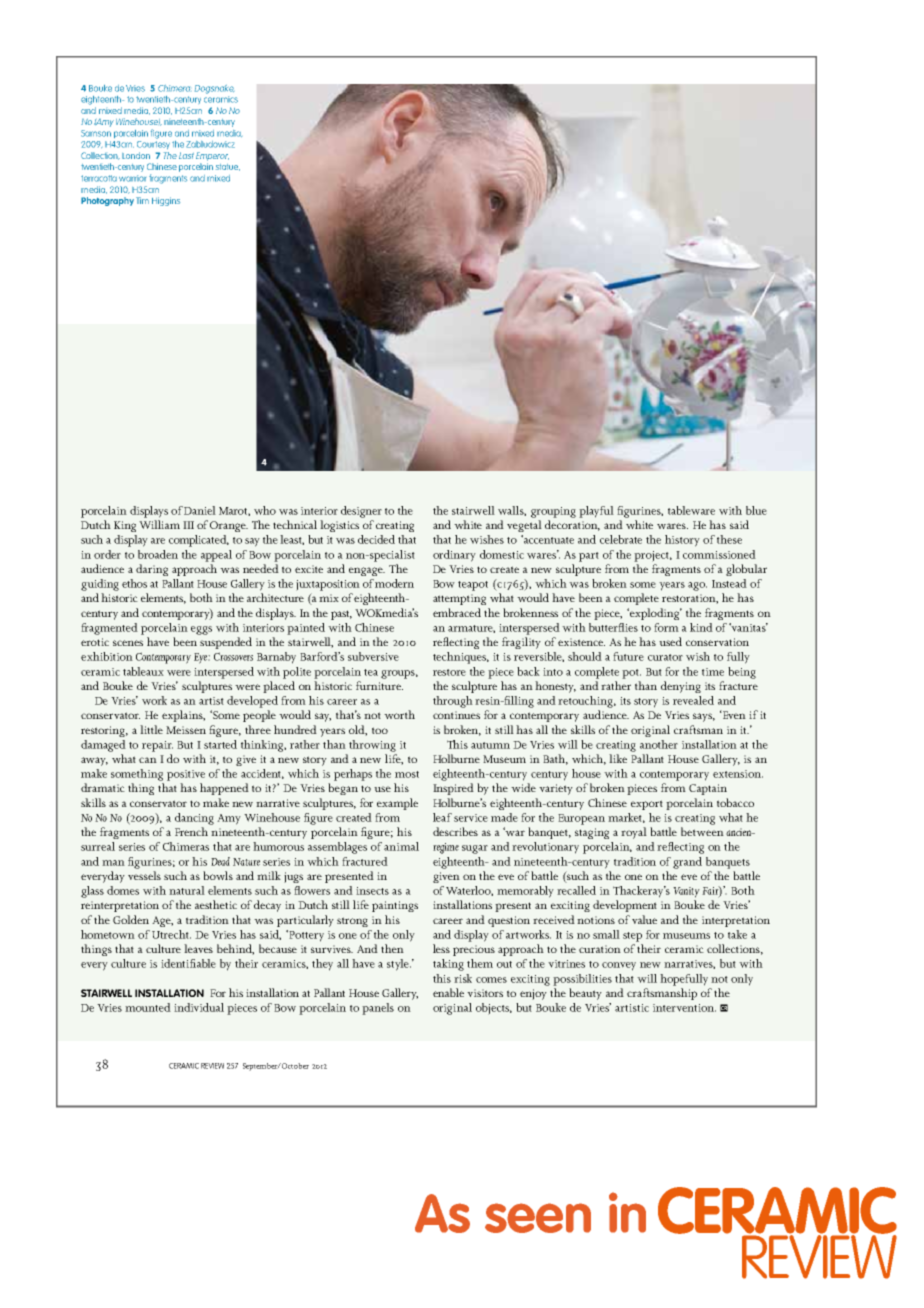 This screenshot has width=924, height=1308. Describe the element at coordinates (376, 539) in the screenshot. I see `decided` at that location.
